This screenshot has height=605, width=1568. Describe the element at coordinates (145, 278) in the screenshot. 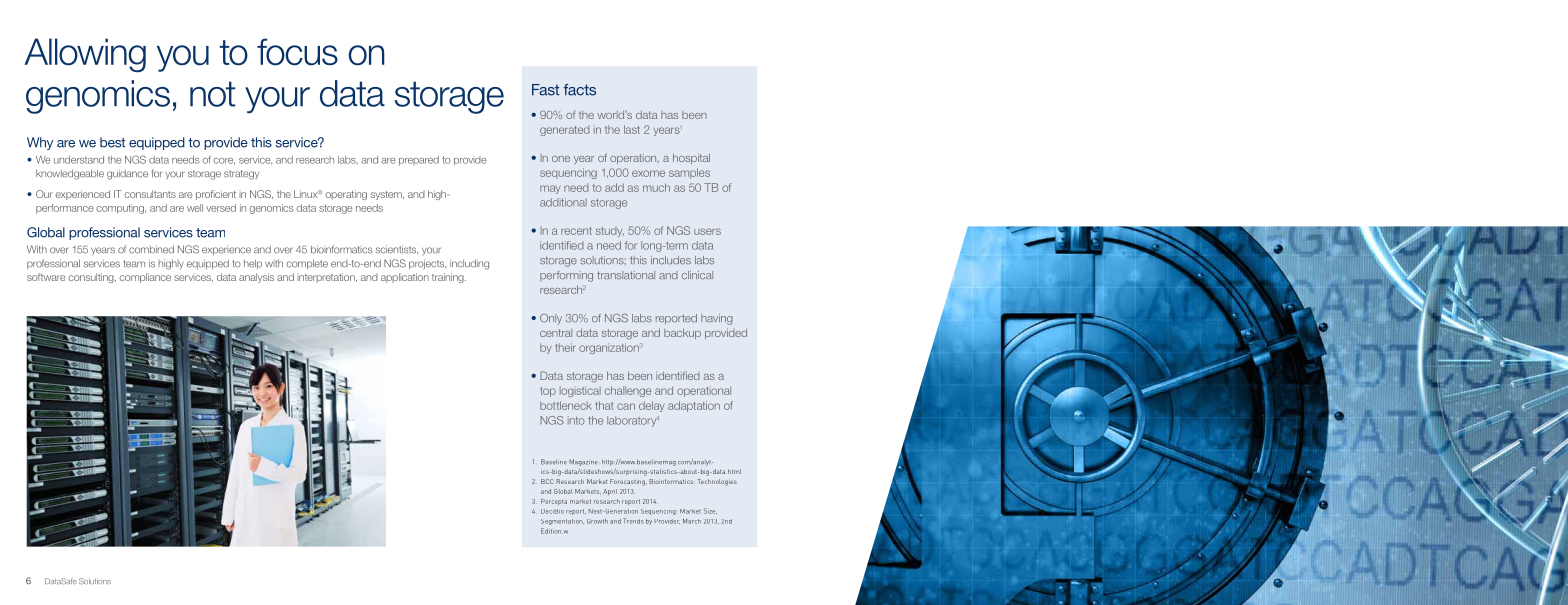

I see `compliance` at that location.
